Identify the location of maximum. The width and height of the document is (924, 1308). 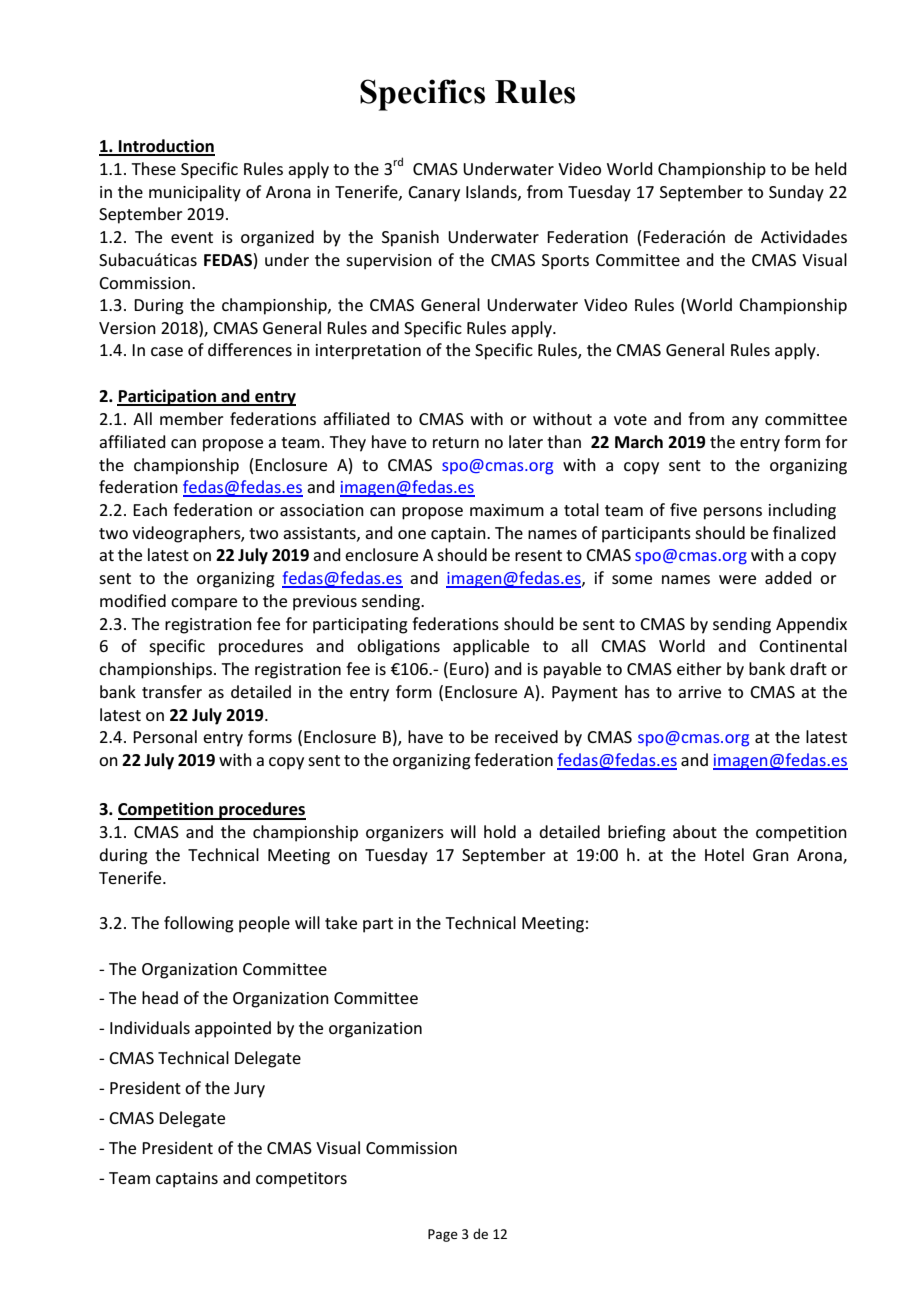
(507, 510).
